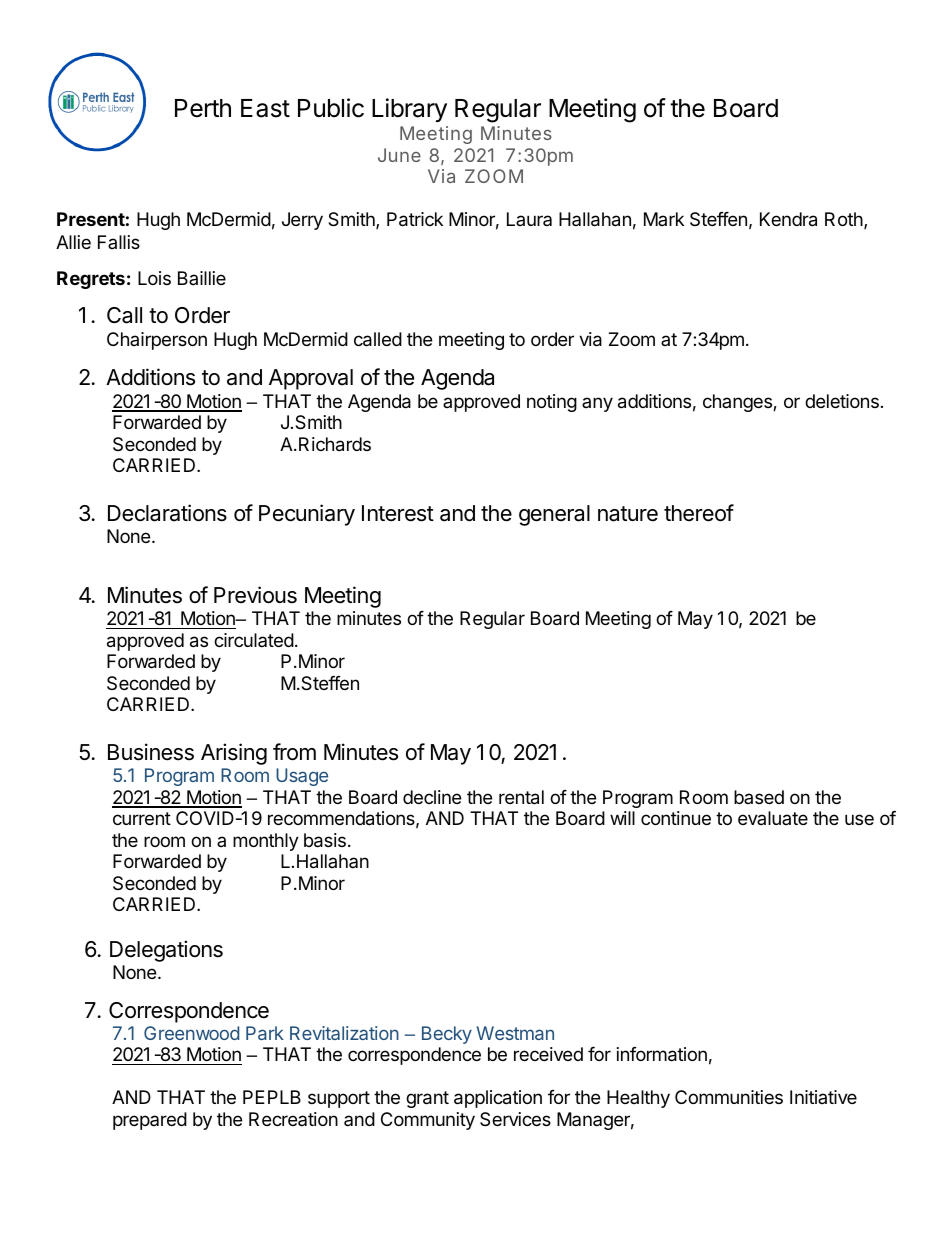 This screenshot has width=952, height=1233. Describe the element at coordinates (788, 219) in the screenshot. I see `Kendra` at that location.
